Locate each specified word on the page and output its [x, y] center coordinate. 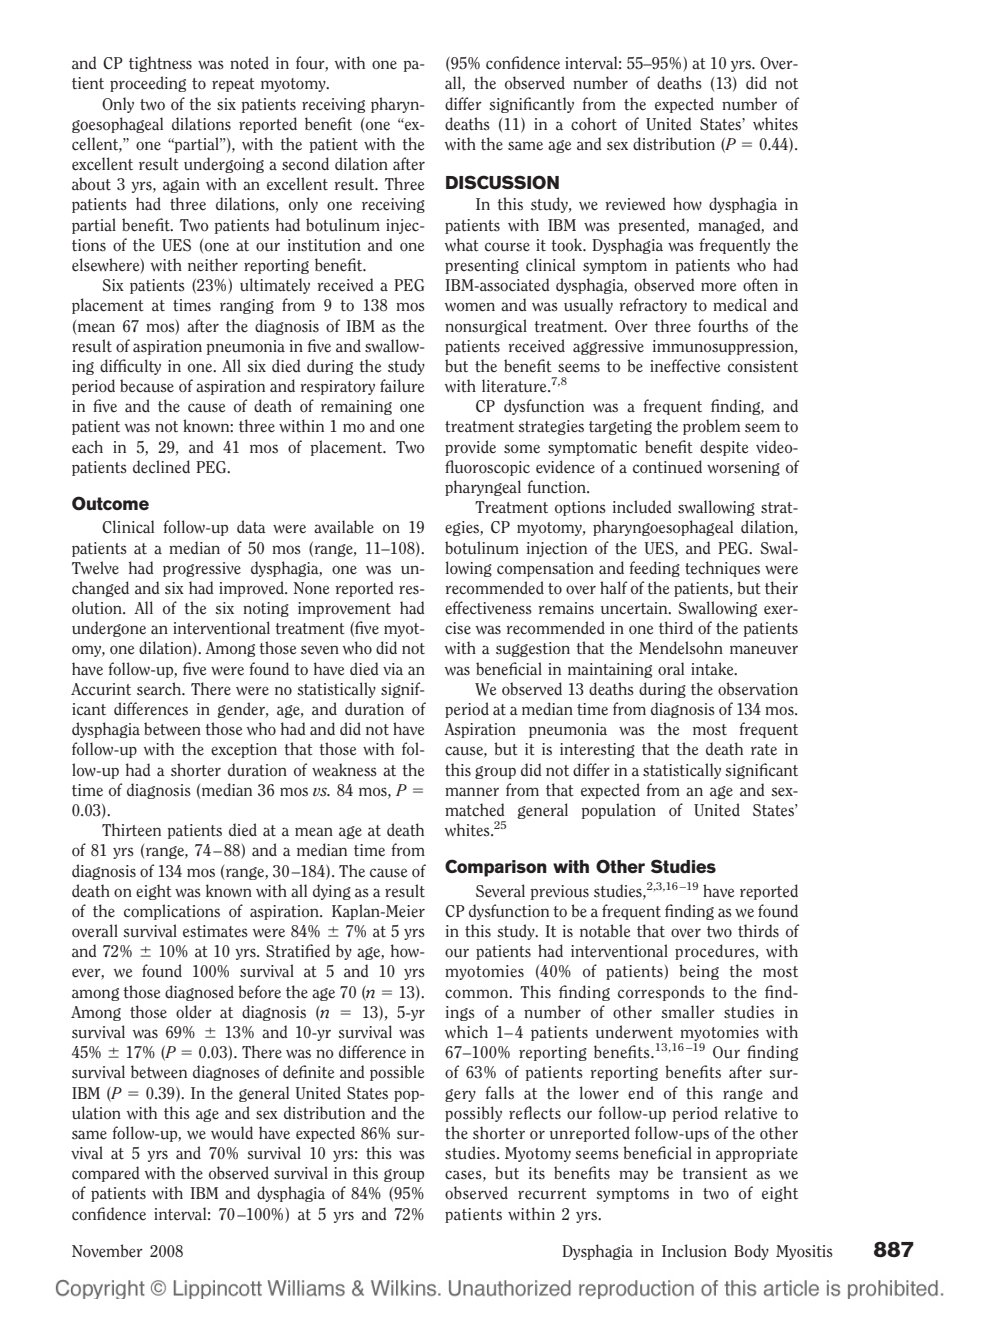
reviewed [635, 204]
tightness [160, 64]
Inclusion [694, 1251]
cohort [594, 124]
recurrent [552, 1194]
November [107, 1251]
